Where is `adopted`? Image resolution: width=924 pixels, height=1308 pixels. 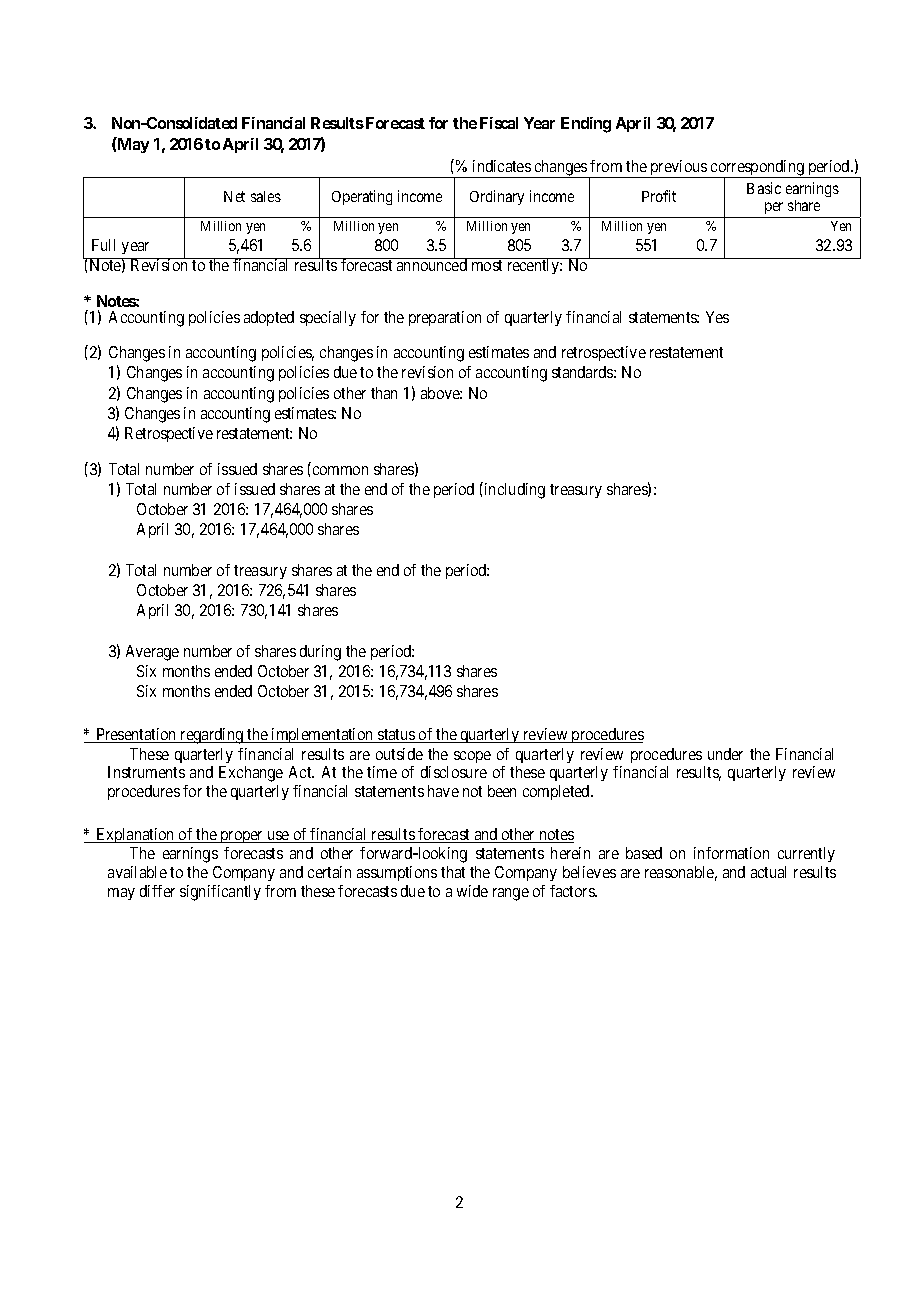 adopted is located at coordinates (269, 318).
